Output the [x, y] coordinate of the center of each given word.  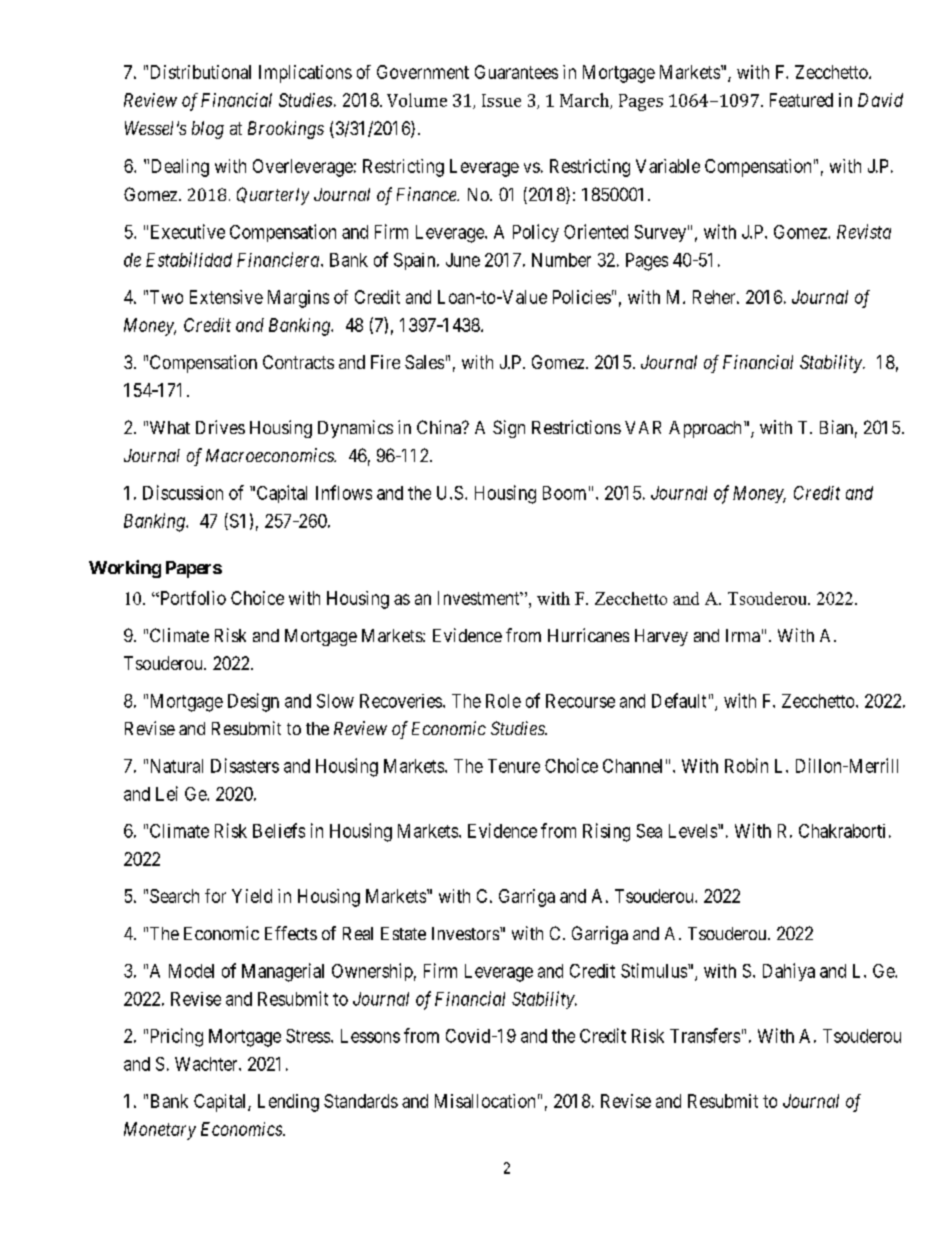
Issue [501, 100]
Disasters [245, 765]
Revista [864, 231]
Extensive [226, 297]
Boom [564, 493]
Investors [465, 933]
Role [503, 701]
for [215, 896]
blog [208, 130]
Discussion [183, 492]
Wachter [207, 1064]
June [463, 260]
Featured [801, 100]
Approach [705, 429]
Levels [693, 831]
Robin [746, 765]
